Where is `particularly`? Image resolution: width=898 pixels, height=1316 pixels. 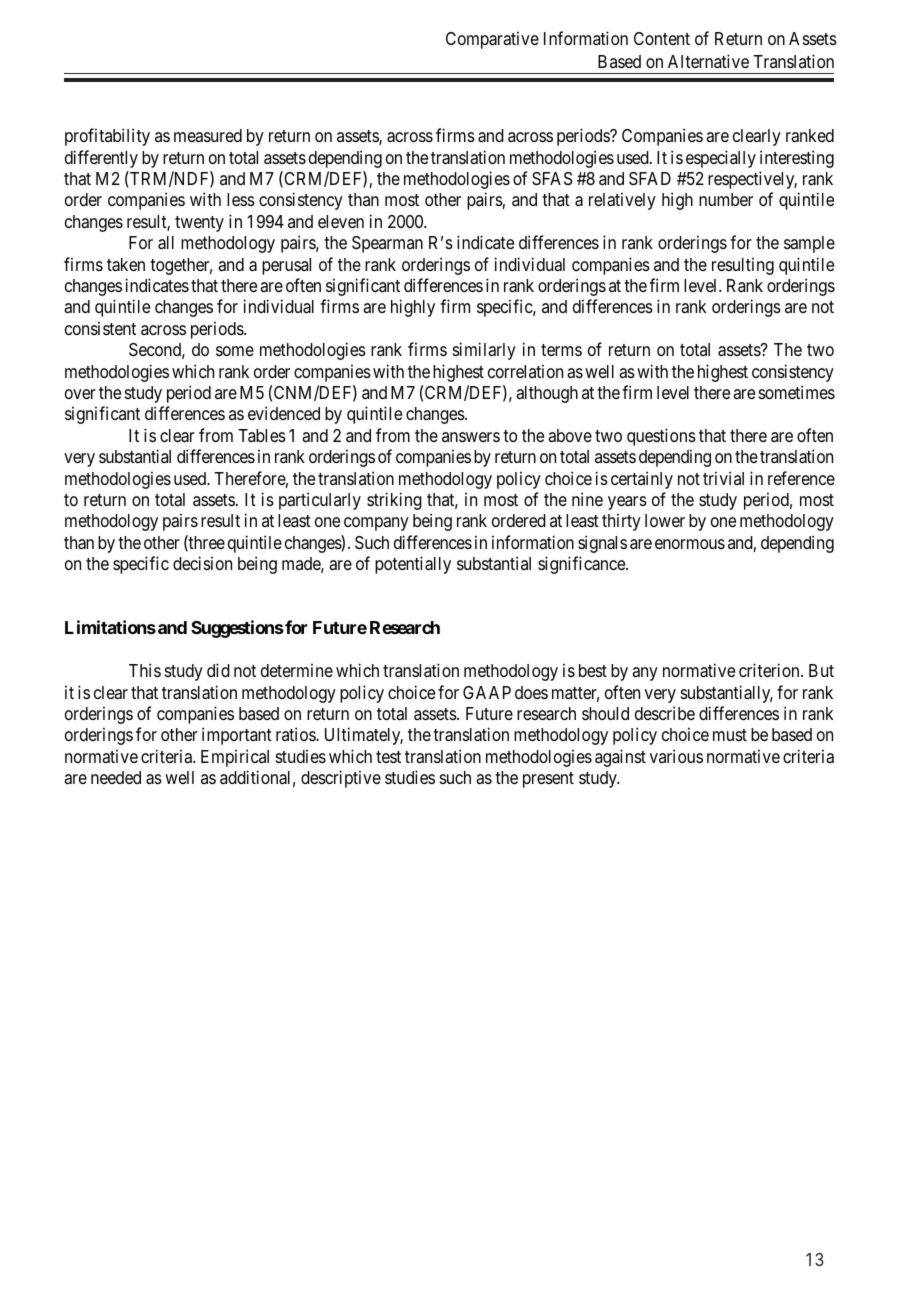
particularly is located at coordinates (320, 501).
